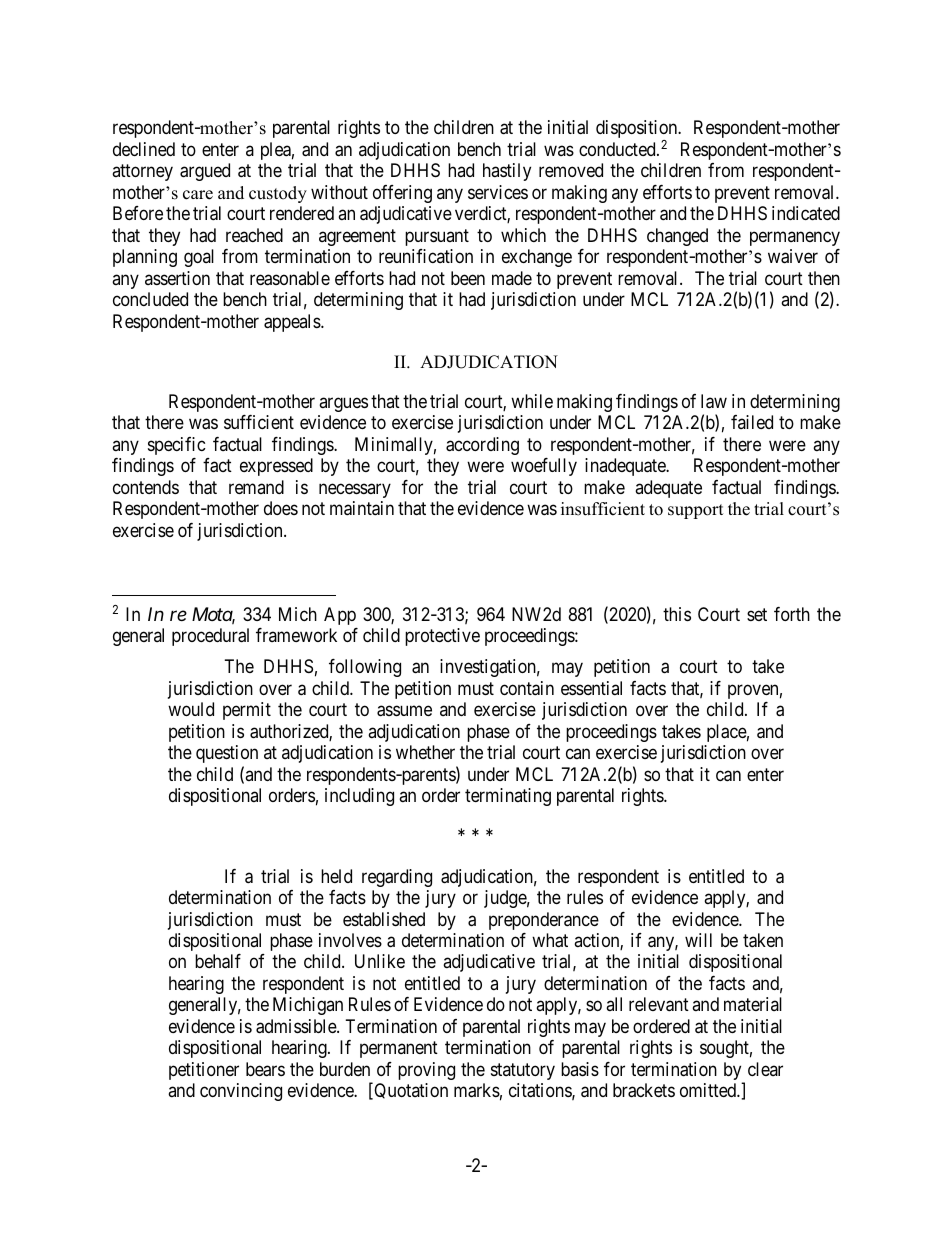 This screenshot has width=952, height=1233. What do you see at coordinates (477, 1090) in the screenshot?
I see `marks` at bounding box center [477, 1090].
